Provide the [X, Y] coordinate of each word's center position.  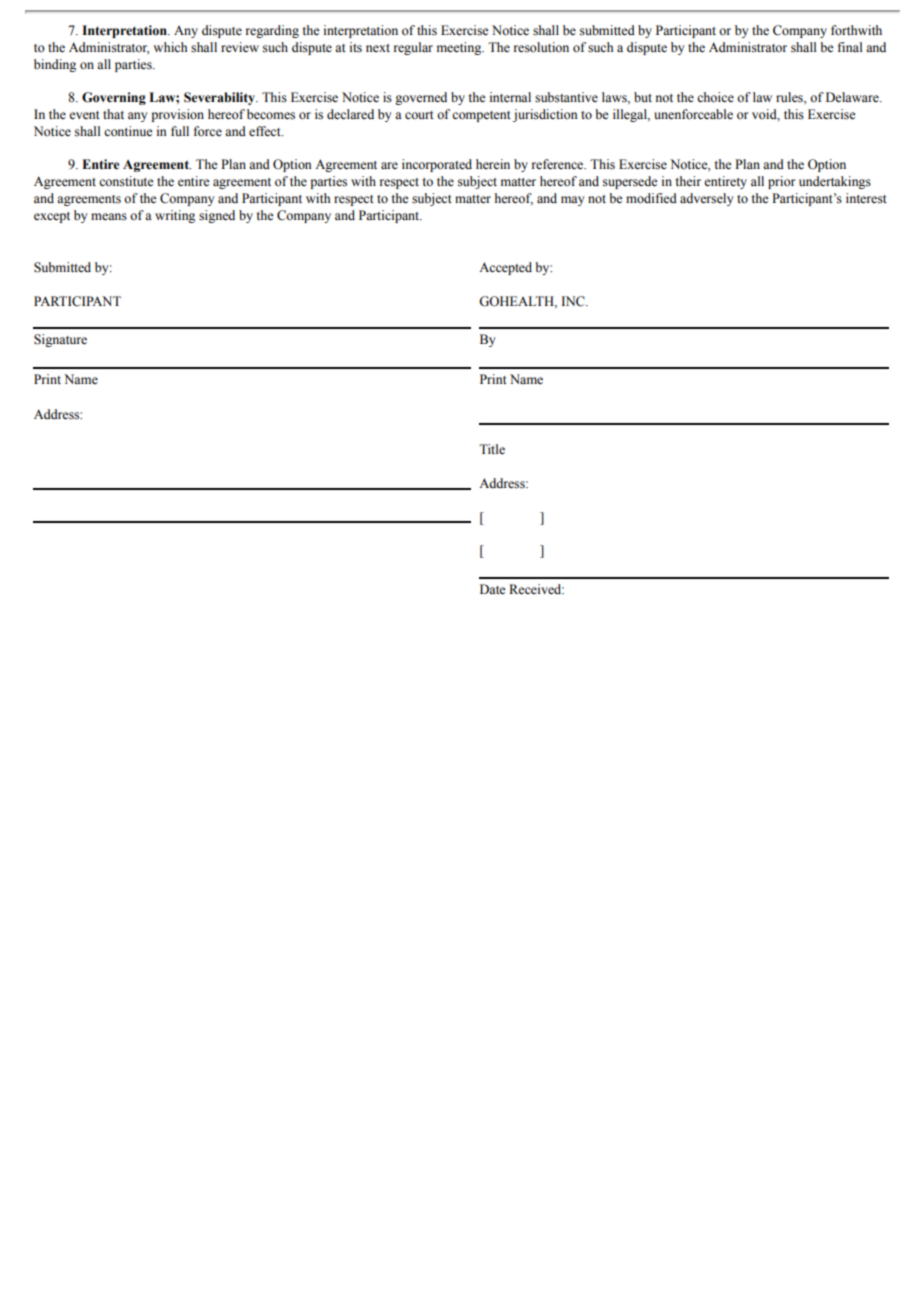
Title [492, 449]
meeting [460, 48]
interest [866, 198]
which [170, 47]
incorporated [437, 165]
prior [781, 182]
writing [175, 216]
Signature [60, 340]
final [850, 47]
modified [651, 198]
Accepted [505, 268]
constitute [126, 181]
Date [493, 589]
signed [217, 216]
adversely [706, 199]
